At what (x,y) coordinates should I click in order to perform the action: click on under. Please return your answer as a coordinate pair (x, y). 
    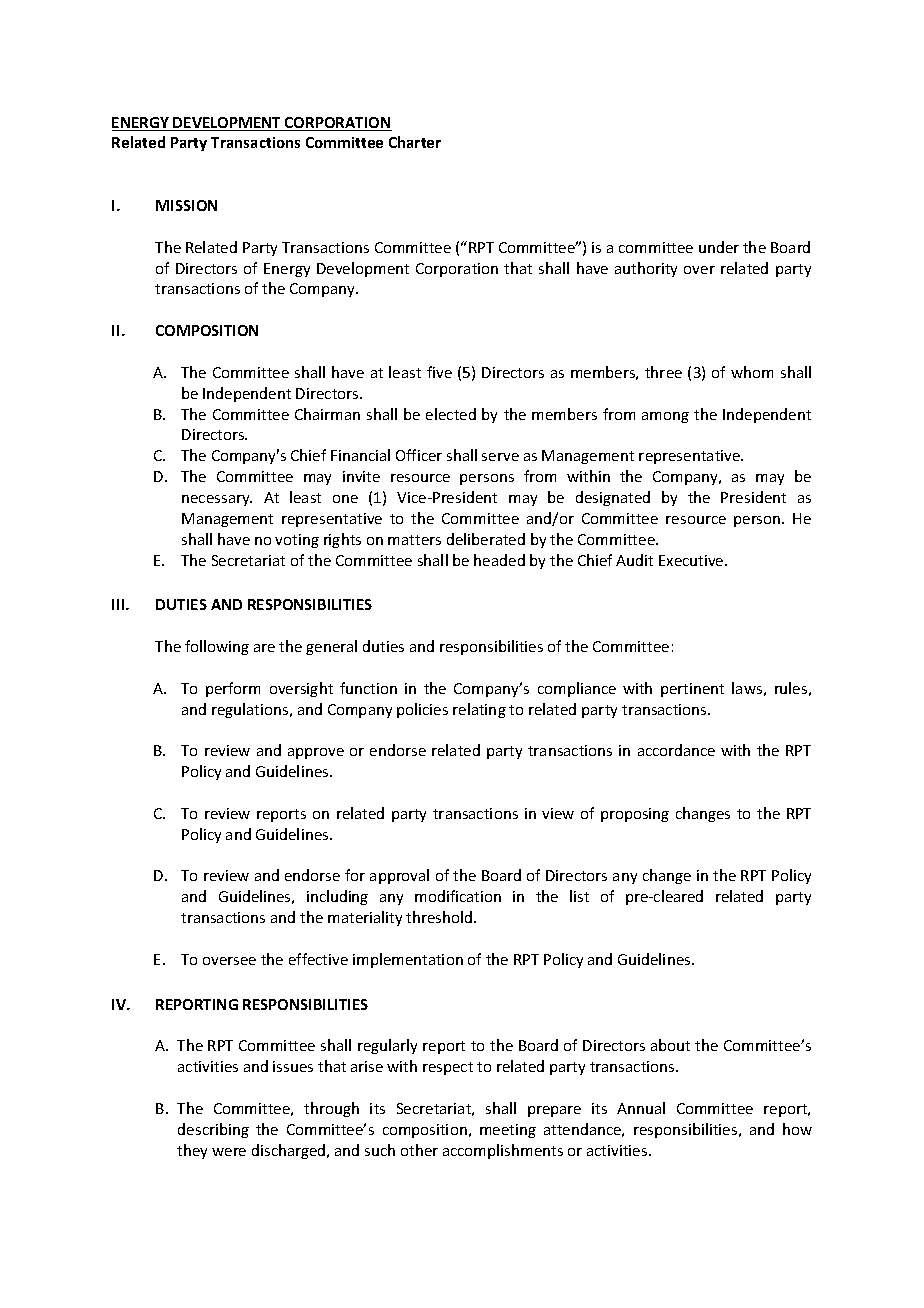
    Looking at the image, I should click on (719, 247).
